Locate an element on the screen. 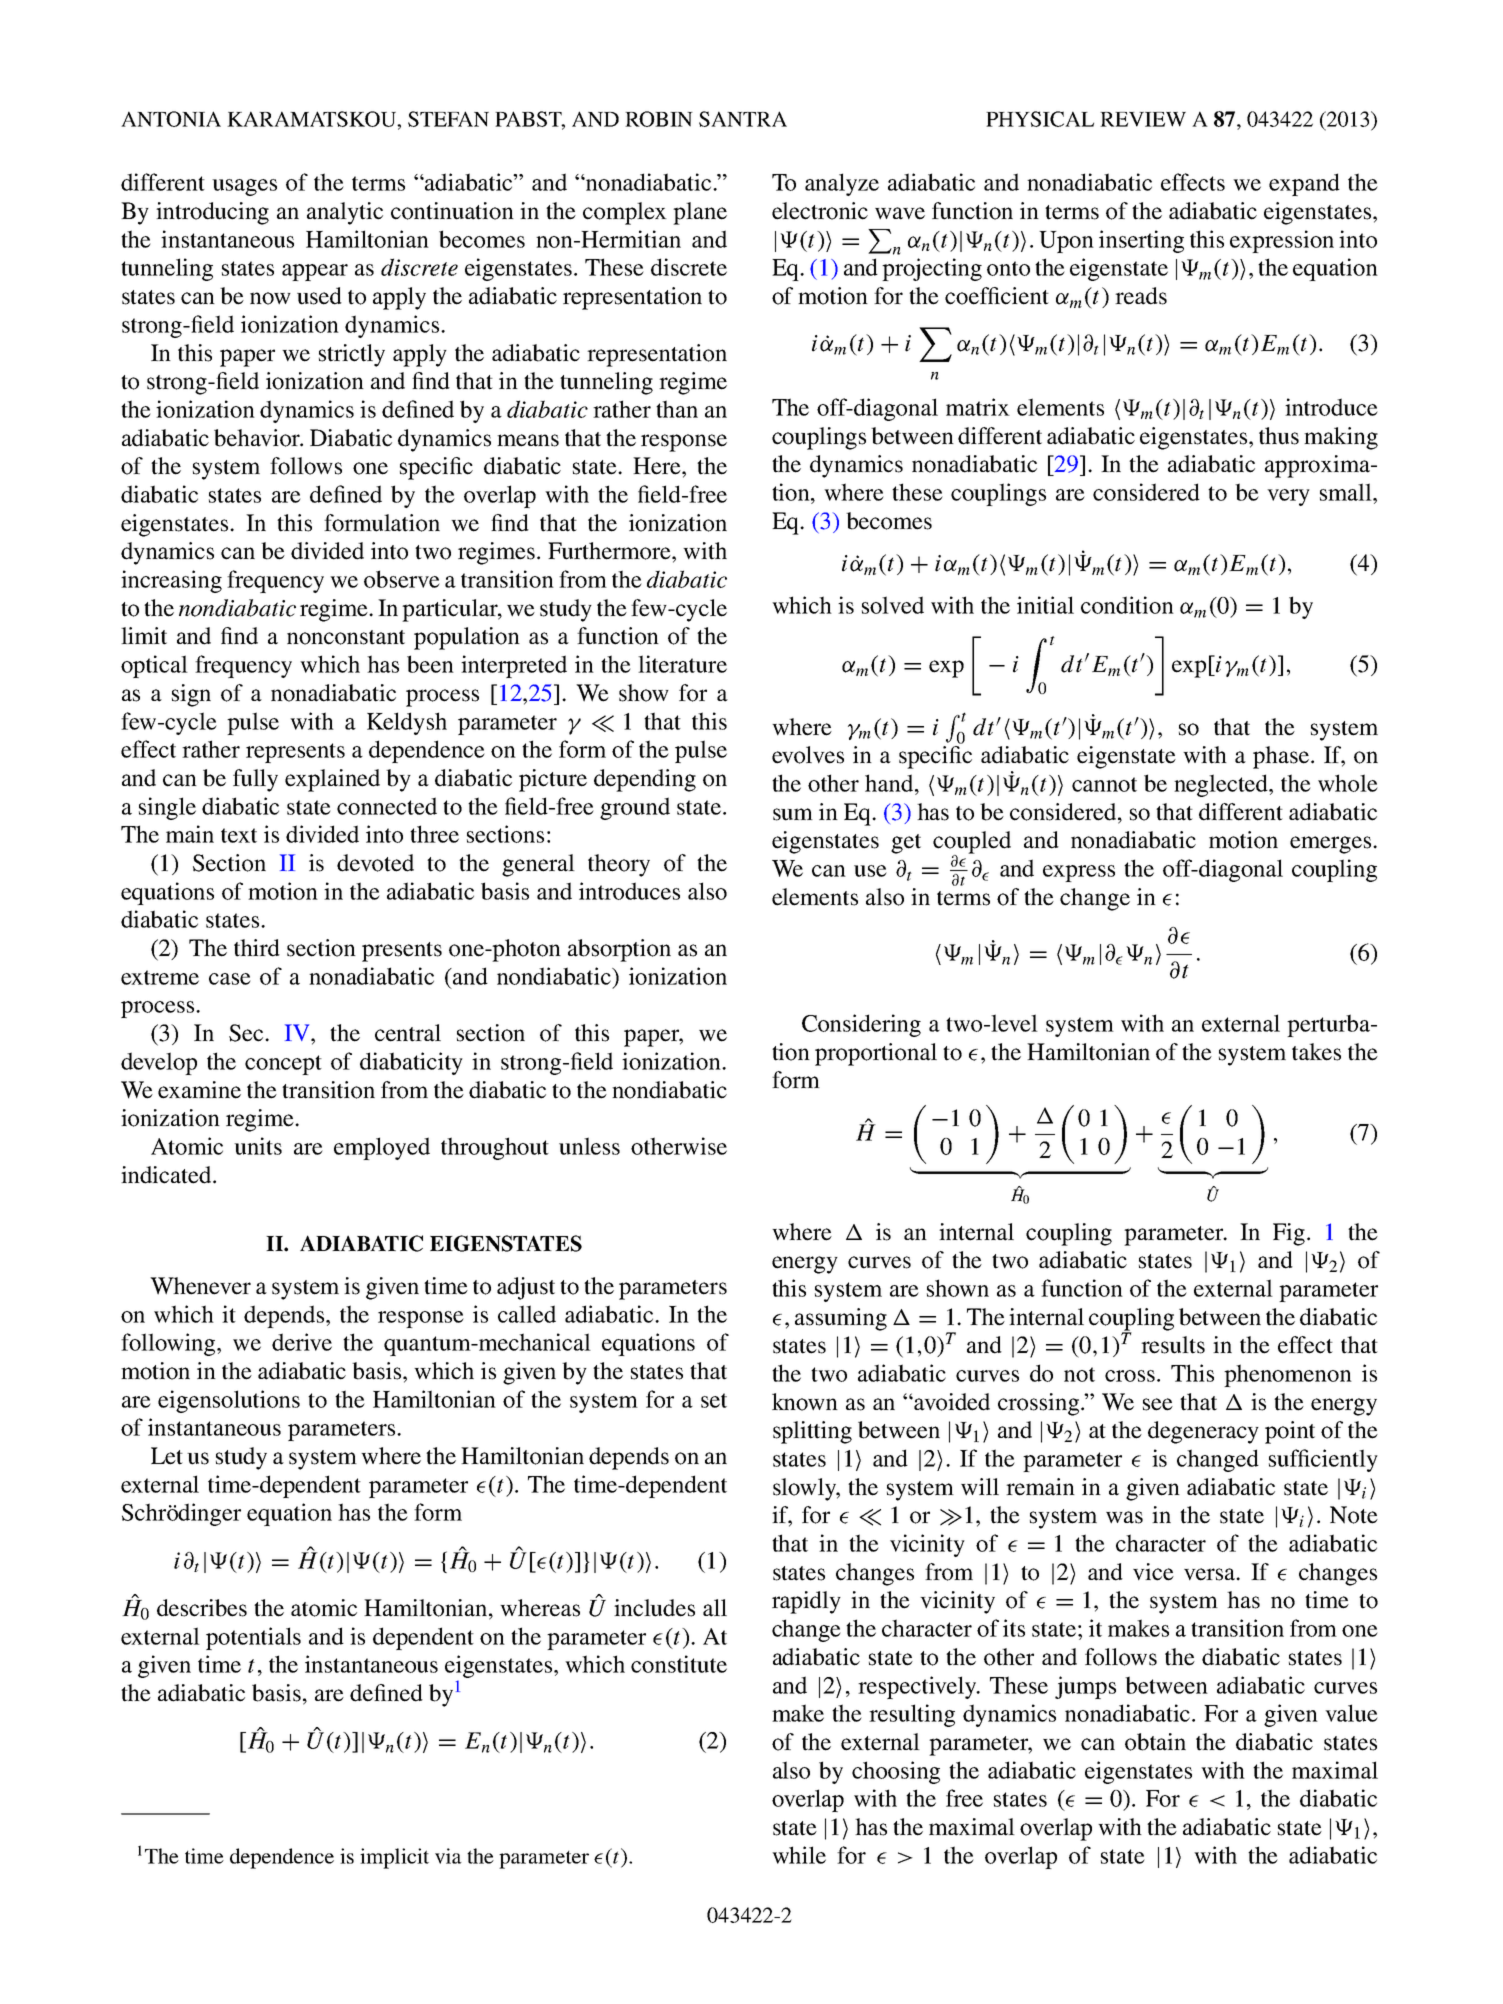  evolves is located at coordinates (808, 755).
